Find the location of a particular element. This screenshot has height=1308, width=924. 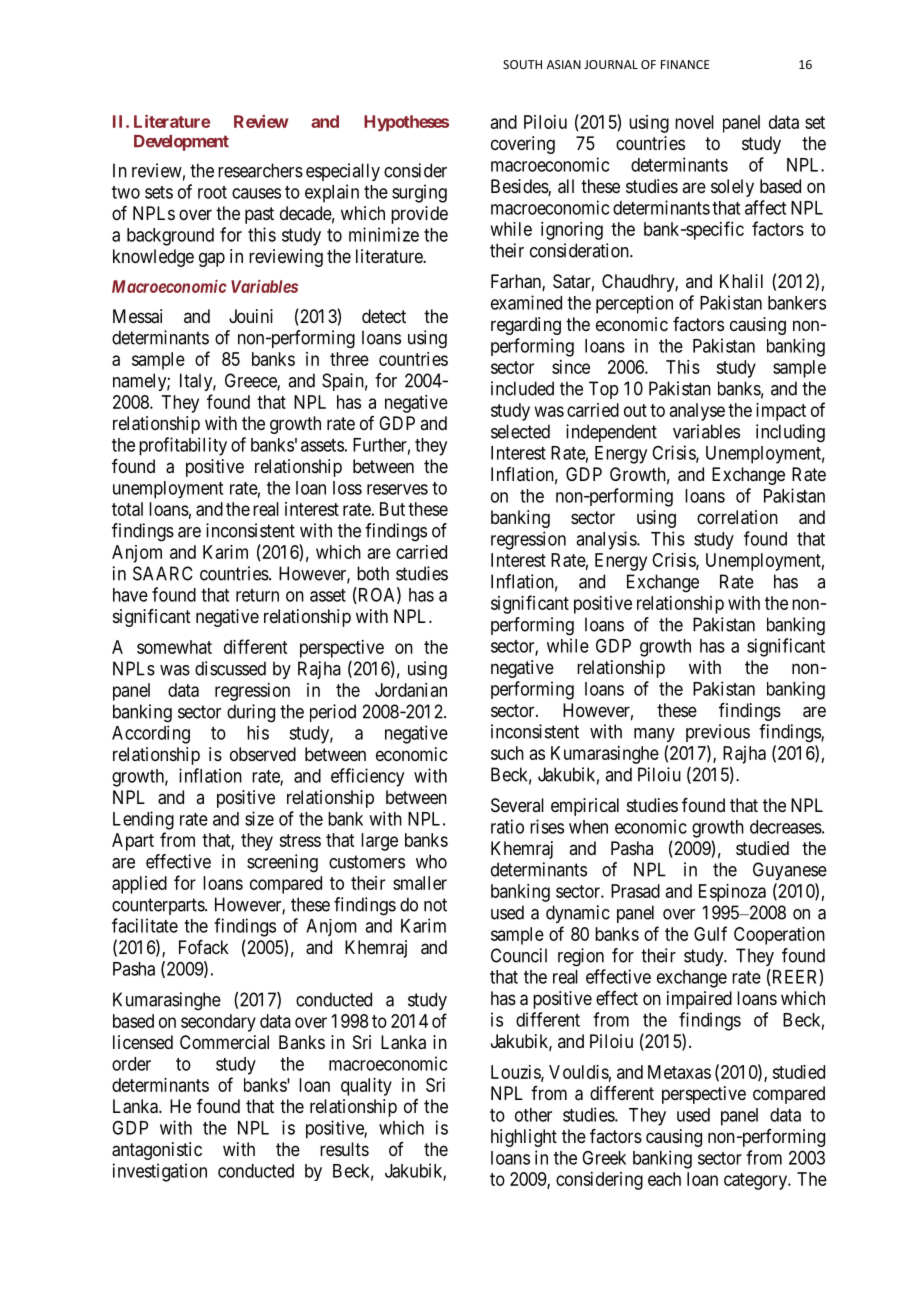

selected is located at coordinates (520, 431).
